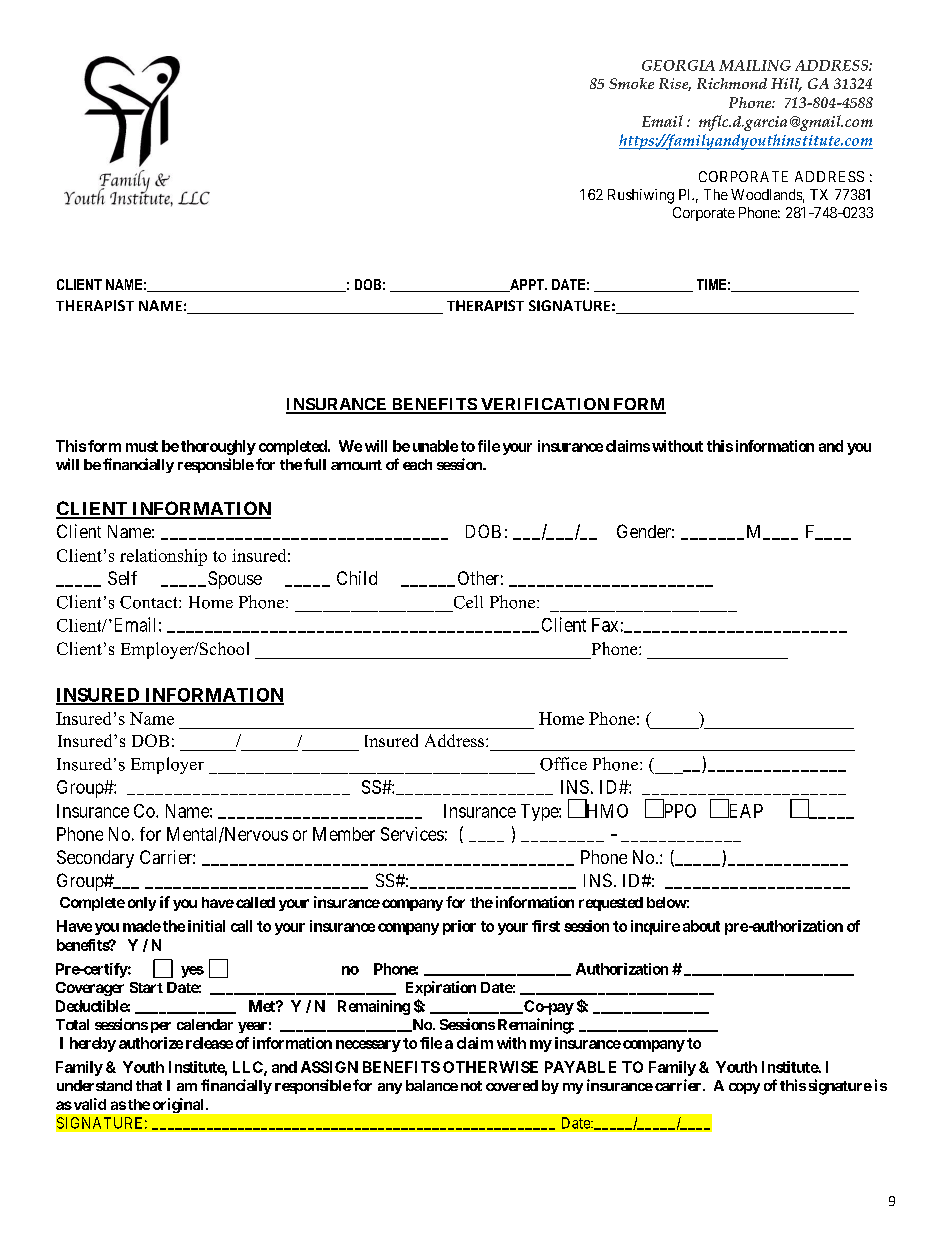 Image resolution: width=952 pixels, height=1233 pixels. I want to click on PPO, so click(678, 810).
